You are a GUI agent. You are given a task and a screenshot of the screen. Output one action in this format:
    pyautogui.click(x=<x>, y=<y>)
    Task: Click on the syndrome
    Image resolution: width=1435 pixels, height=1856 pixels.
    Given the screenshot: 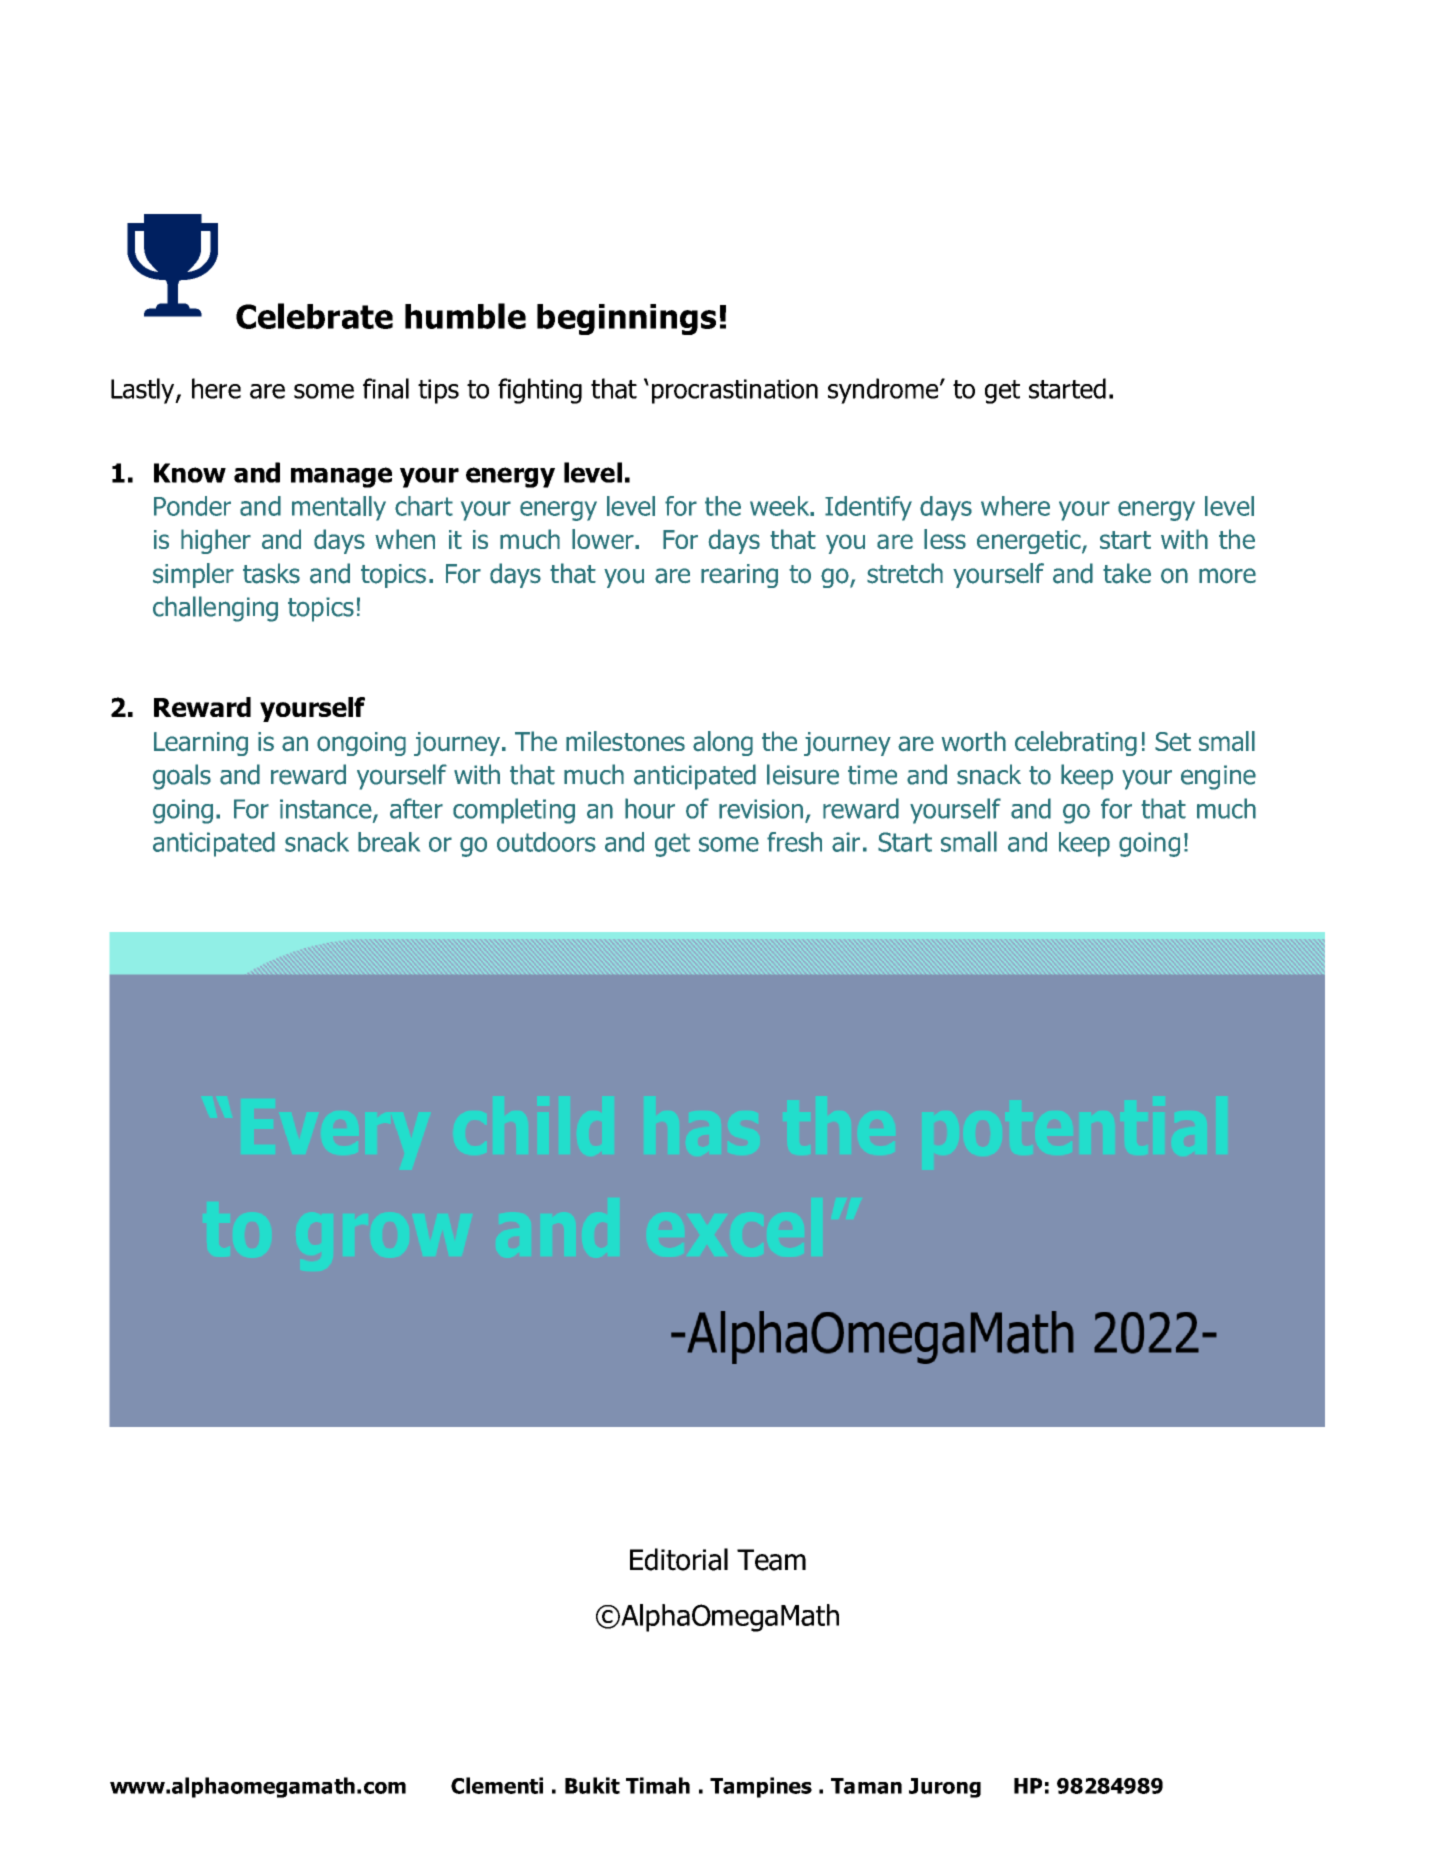 What is the action you would take?
    pyautogui.click(x=884, y=391)
